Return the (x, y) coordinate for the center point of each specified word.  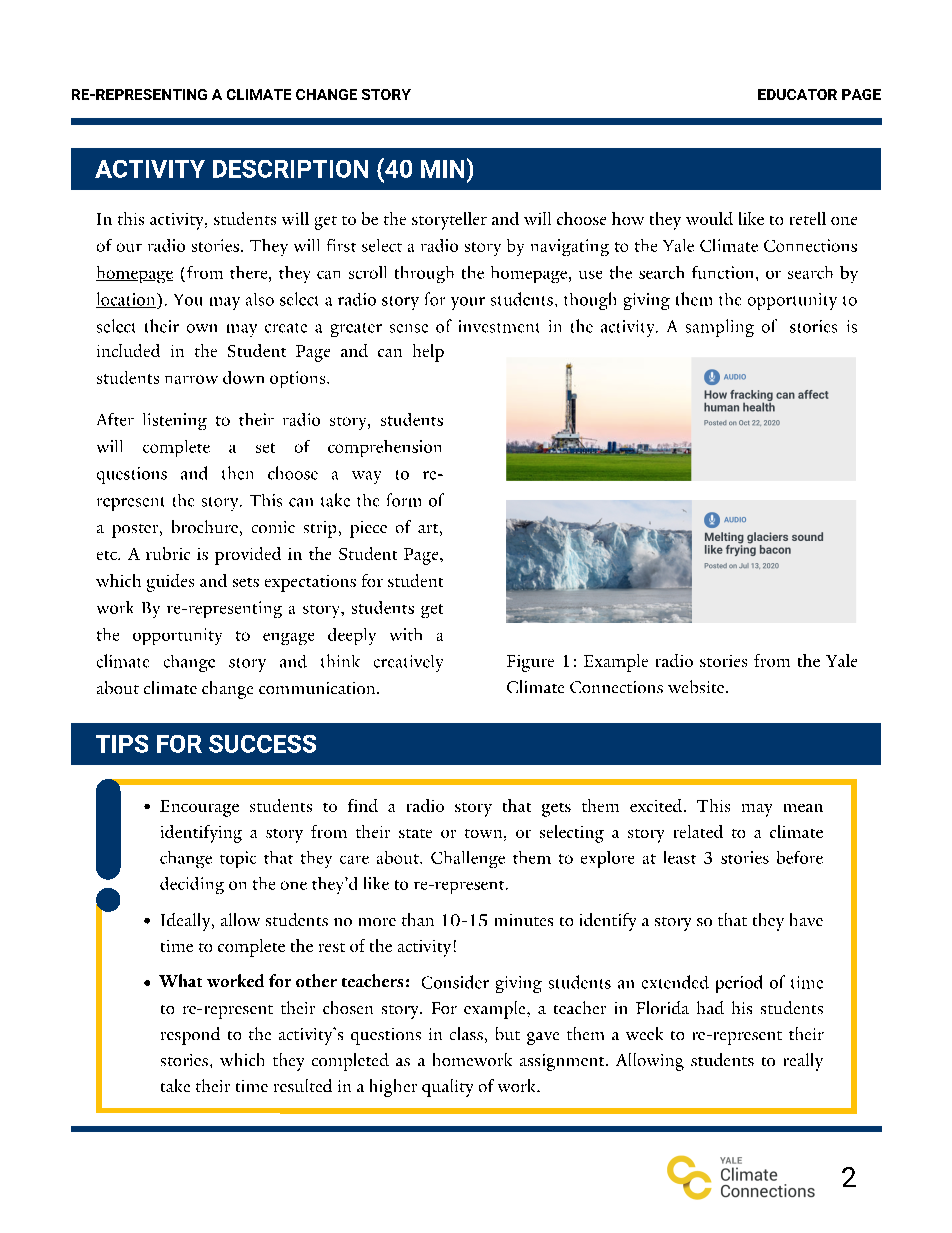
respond (190, 1036)
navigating (570, 247)
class (466, 1033)
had (710, 1007)
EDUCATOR (797, 94)
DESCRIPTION (290, 169)
